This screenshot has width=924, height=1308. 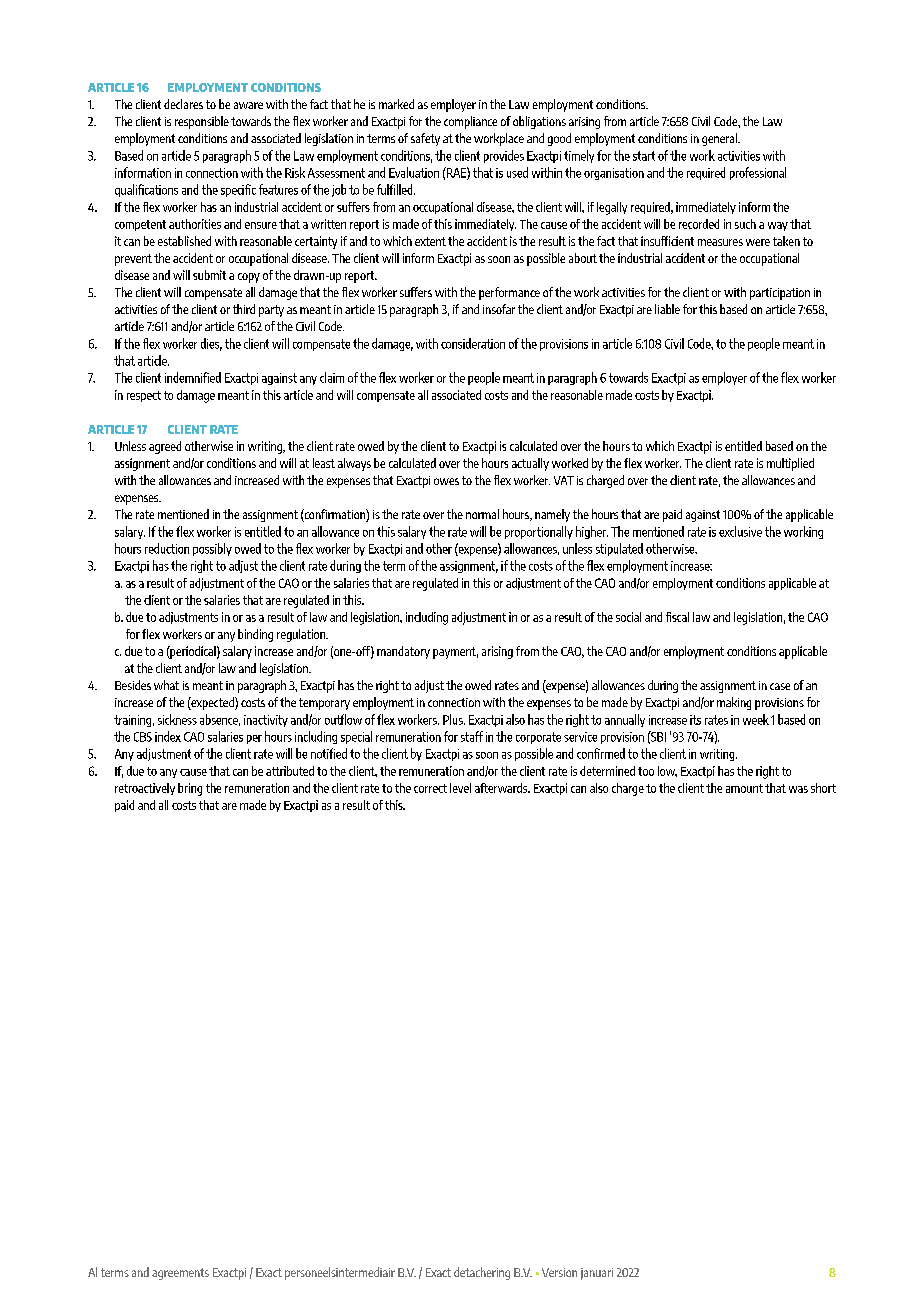 What do you see at coordinates (190, 789) in the screenshot?
I see `bring` at bounding box center [190, 789].
